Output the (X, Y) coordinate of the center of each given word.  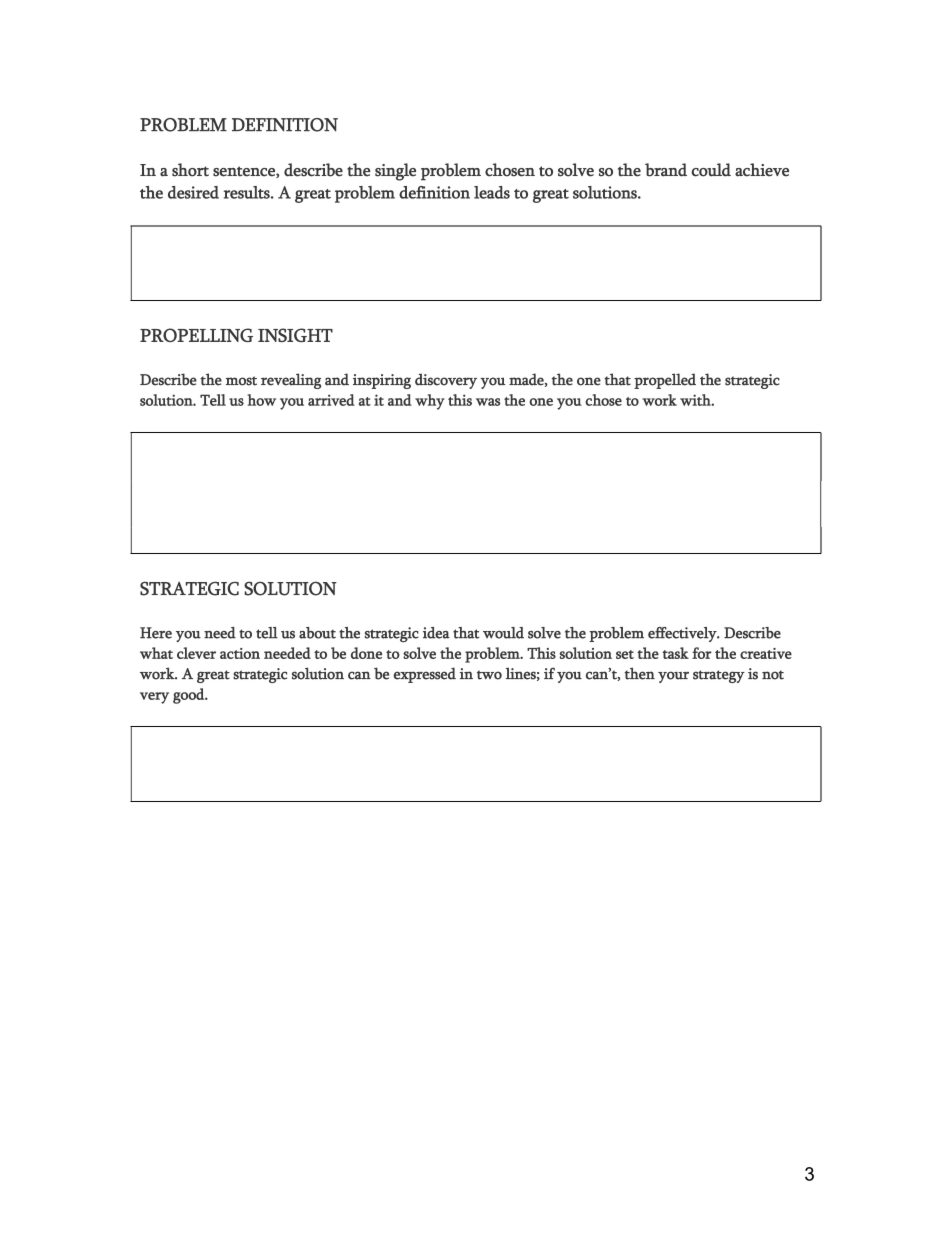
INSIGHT (295, 335)
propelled (665, 381)
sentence (245, 172)
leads (492, 192)
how (261, 400)
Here (156, 633)
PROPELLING (196, 335)
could (711, 170)
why (430, 402)
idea (436, 633)
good (190, 696)
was (488, 402)
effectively (683, 634)
